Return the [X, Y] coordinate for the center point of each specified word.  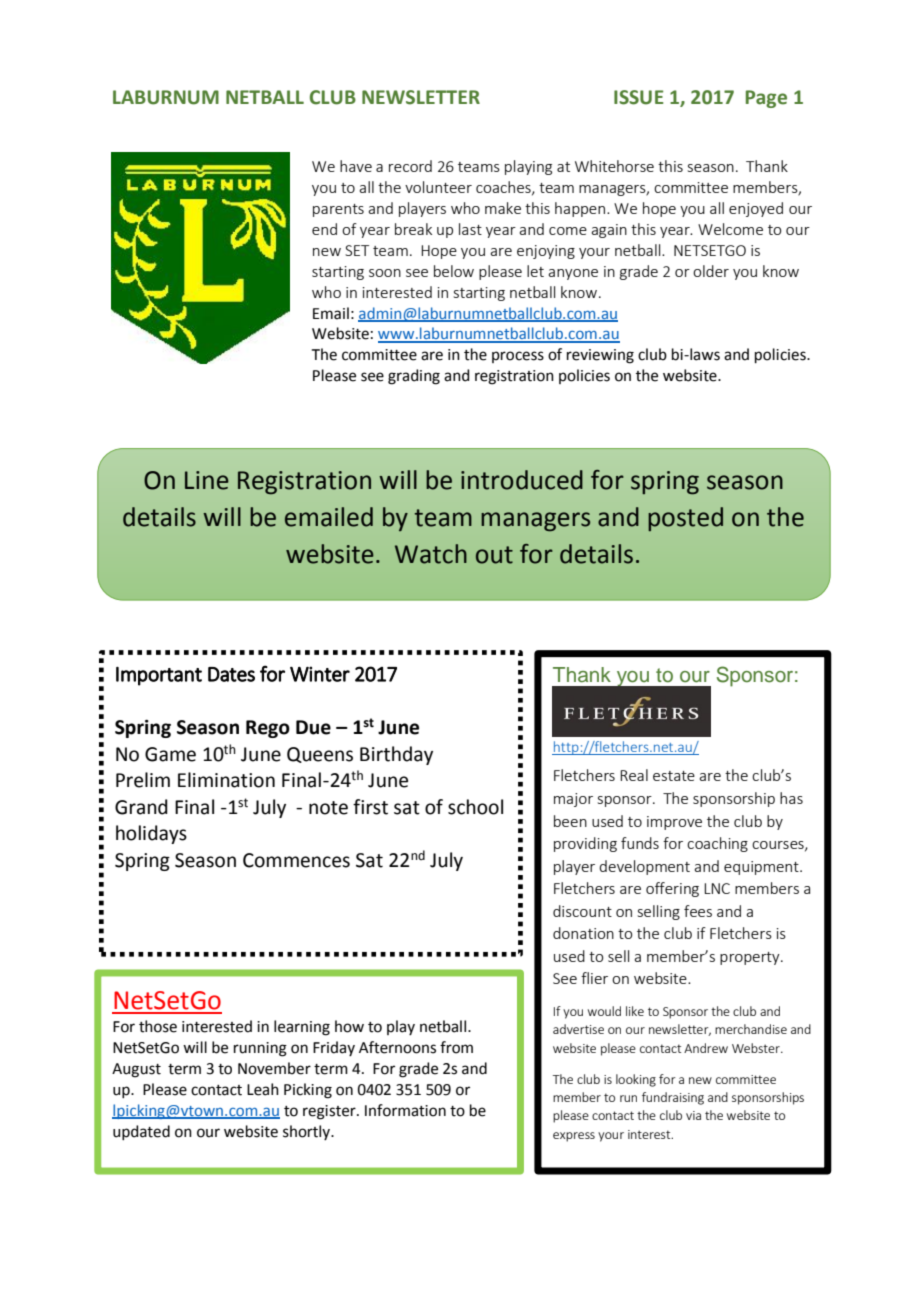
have [356, 166]
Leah [263, 1089]
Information [405, 1110]
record [410, 166]
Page [766, 99]
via [693, 1115]
